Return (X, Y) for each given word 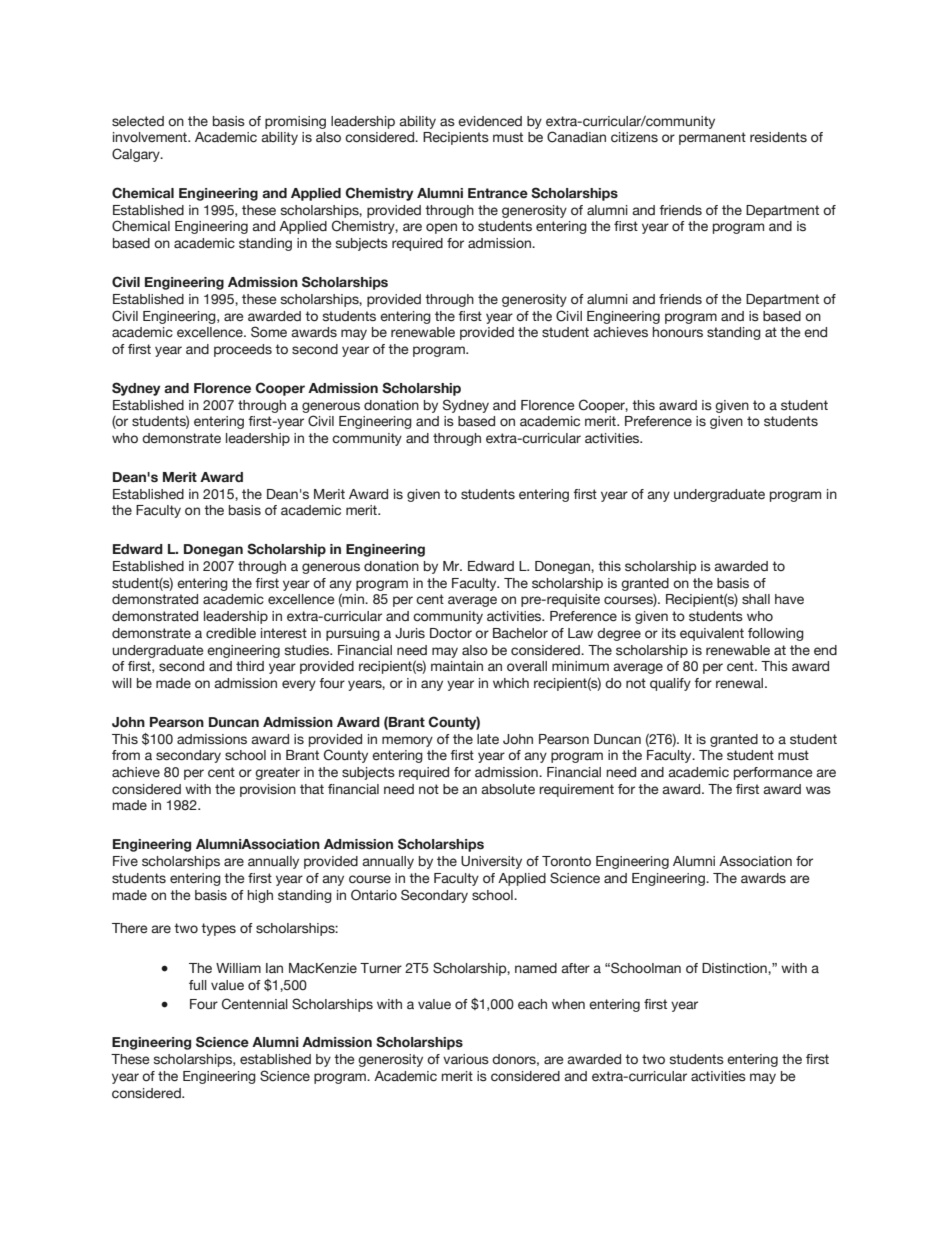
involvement (151, 137)
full (198, 985)
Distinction (735, 968)
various (466, 1059)
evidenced (490, 121)
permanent (712, 138)
